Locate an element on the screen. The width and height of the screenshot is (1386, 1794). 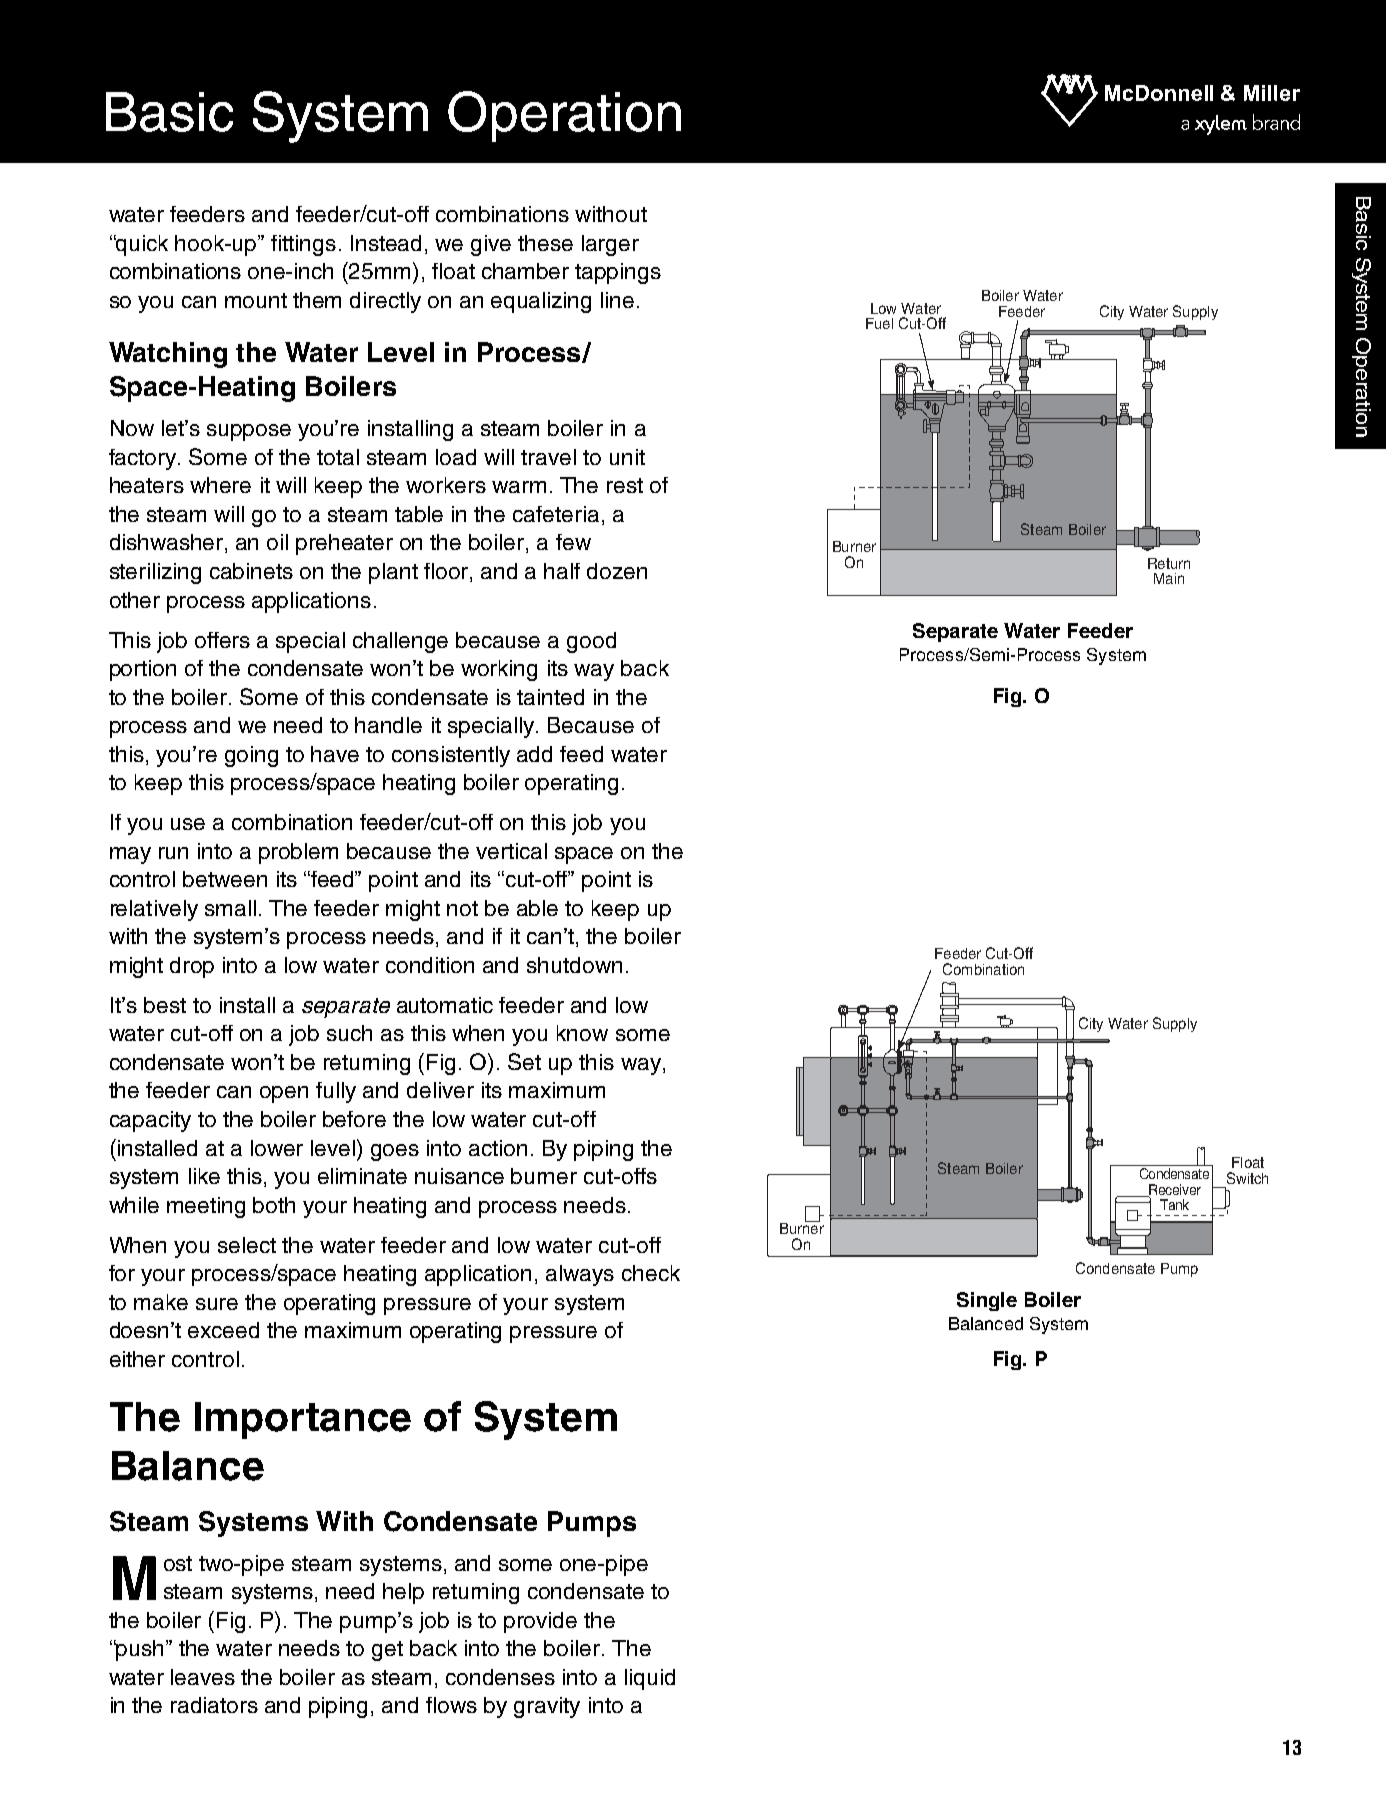
going is located at coordinates (251, 756).
